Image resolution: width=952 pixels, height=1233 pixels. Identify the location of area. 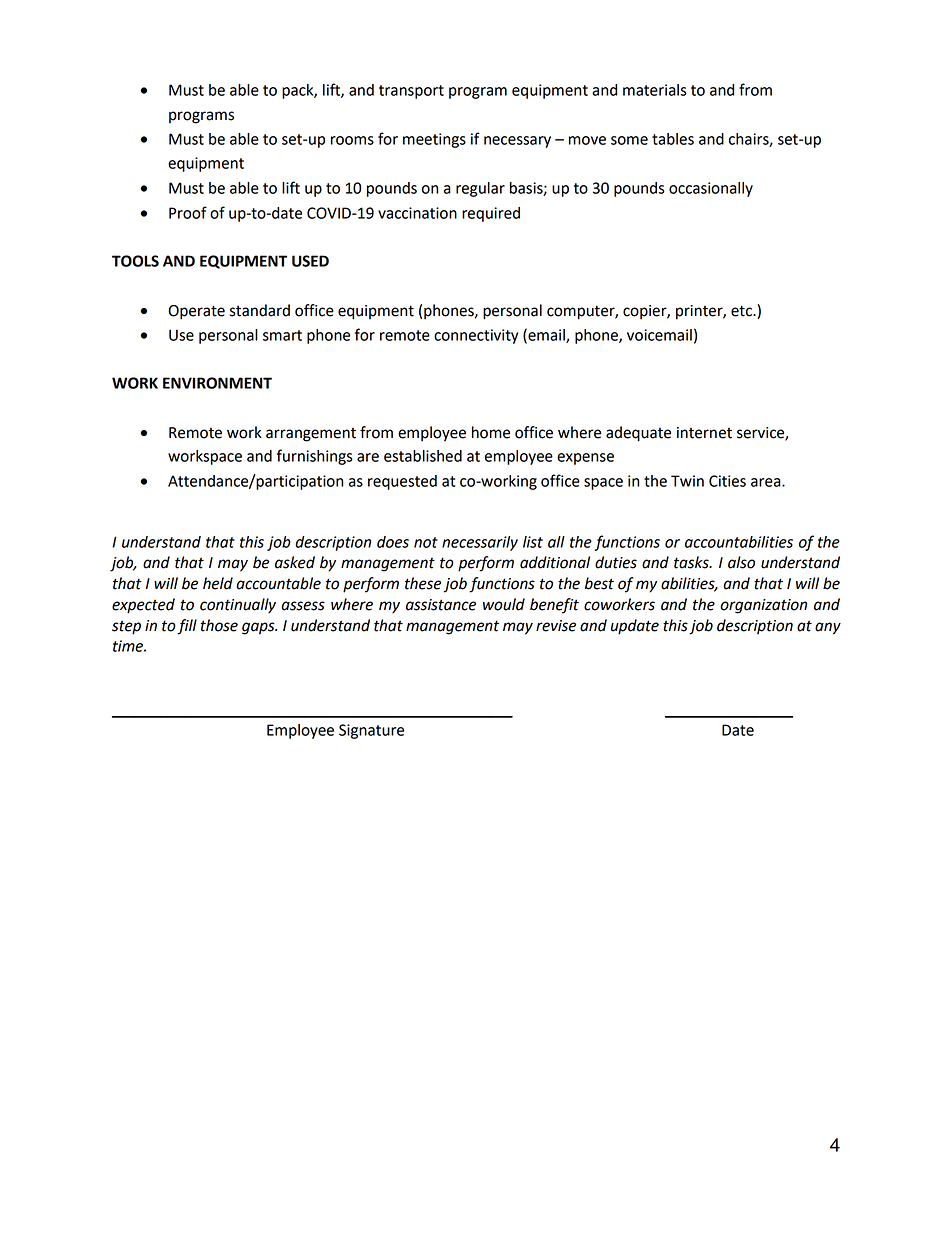
(767, 482).
